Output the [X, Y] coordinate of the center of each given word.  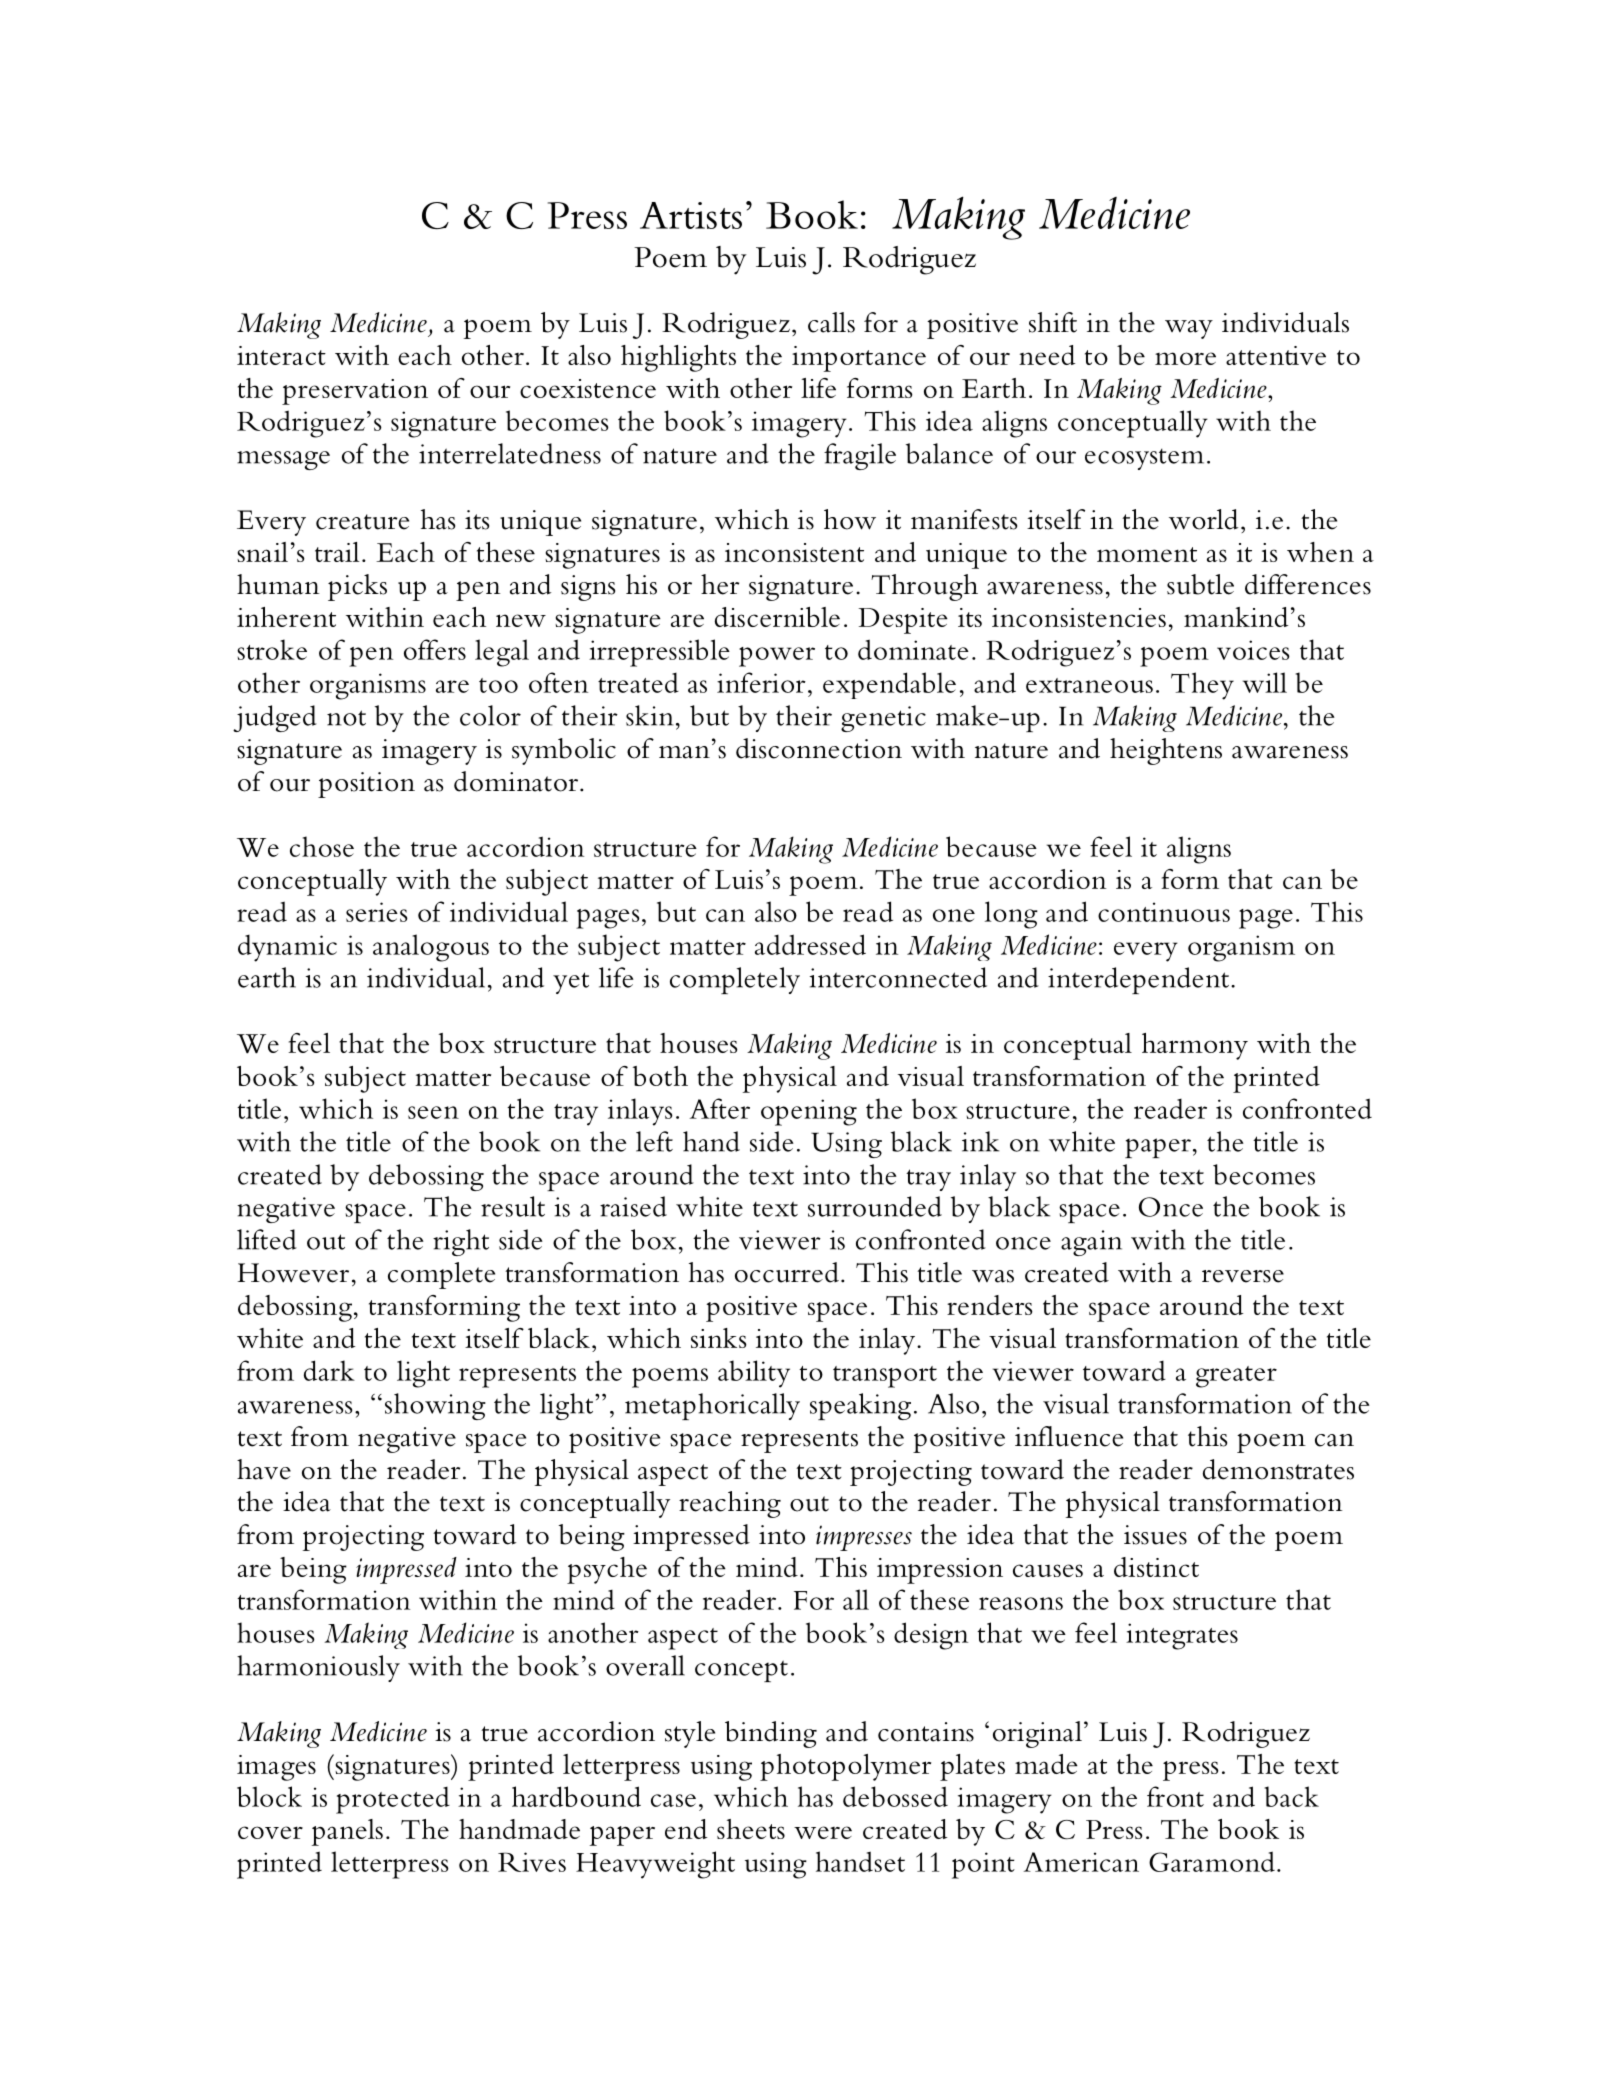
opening [809, 1112]
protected [393, 1800]
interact [281, 355]
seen [433, 1112]
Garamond [1212, 1861]
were [823, 1832]
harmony [1195, 1046]
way [1189, 329]
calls [831, 322]
